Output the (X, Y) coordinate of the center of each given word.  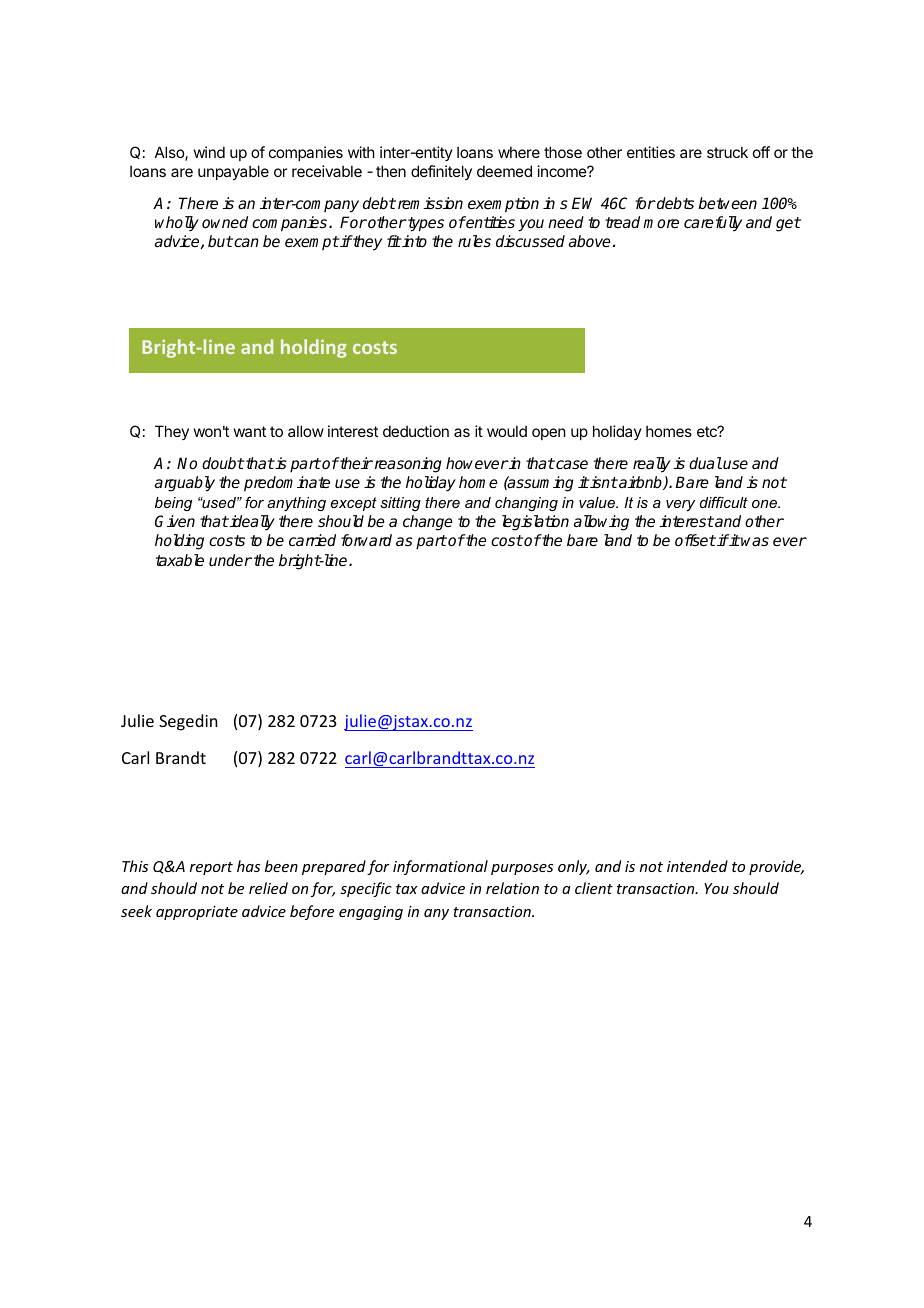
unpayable (233, 172)
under (230, 560)
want (250, 431)
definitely (441, 172)
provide (776, 867)
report (211, 868)
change (428, 523)
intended (697, 866)
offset (695, 540)
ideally (251, 523)
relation (512, 888)
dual (705, 463)
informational (440, 867)
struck (727, 152)
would (507, 431)
